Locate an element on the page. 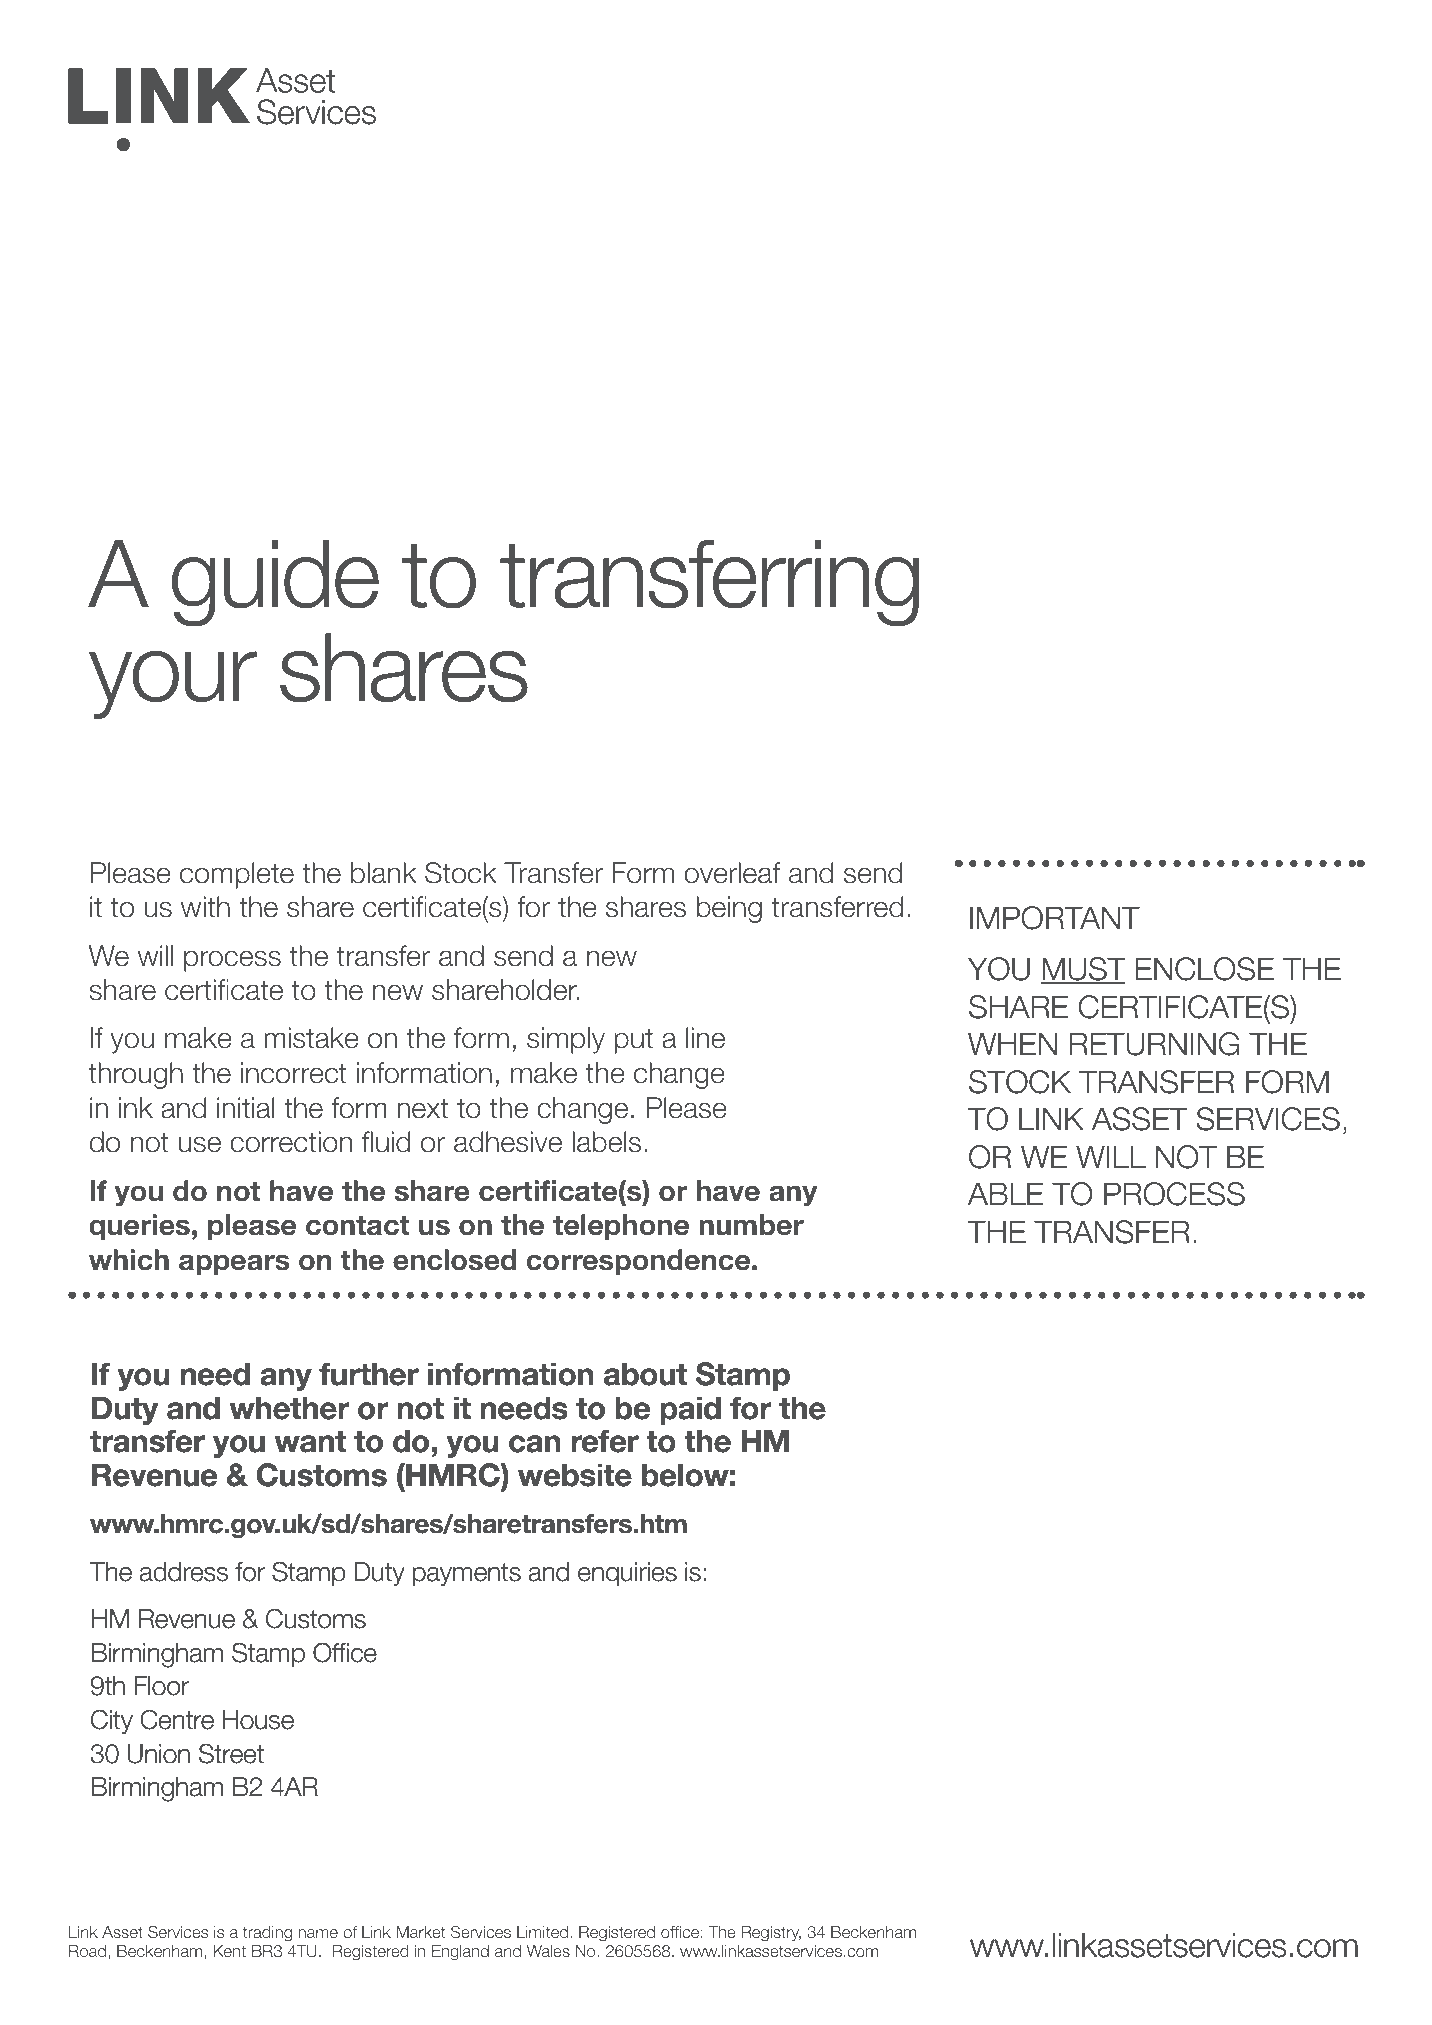 The image size is (1432, 2025). appears is located at coordinates (234, 1265).
